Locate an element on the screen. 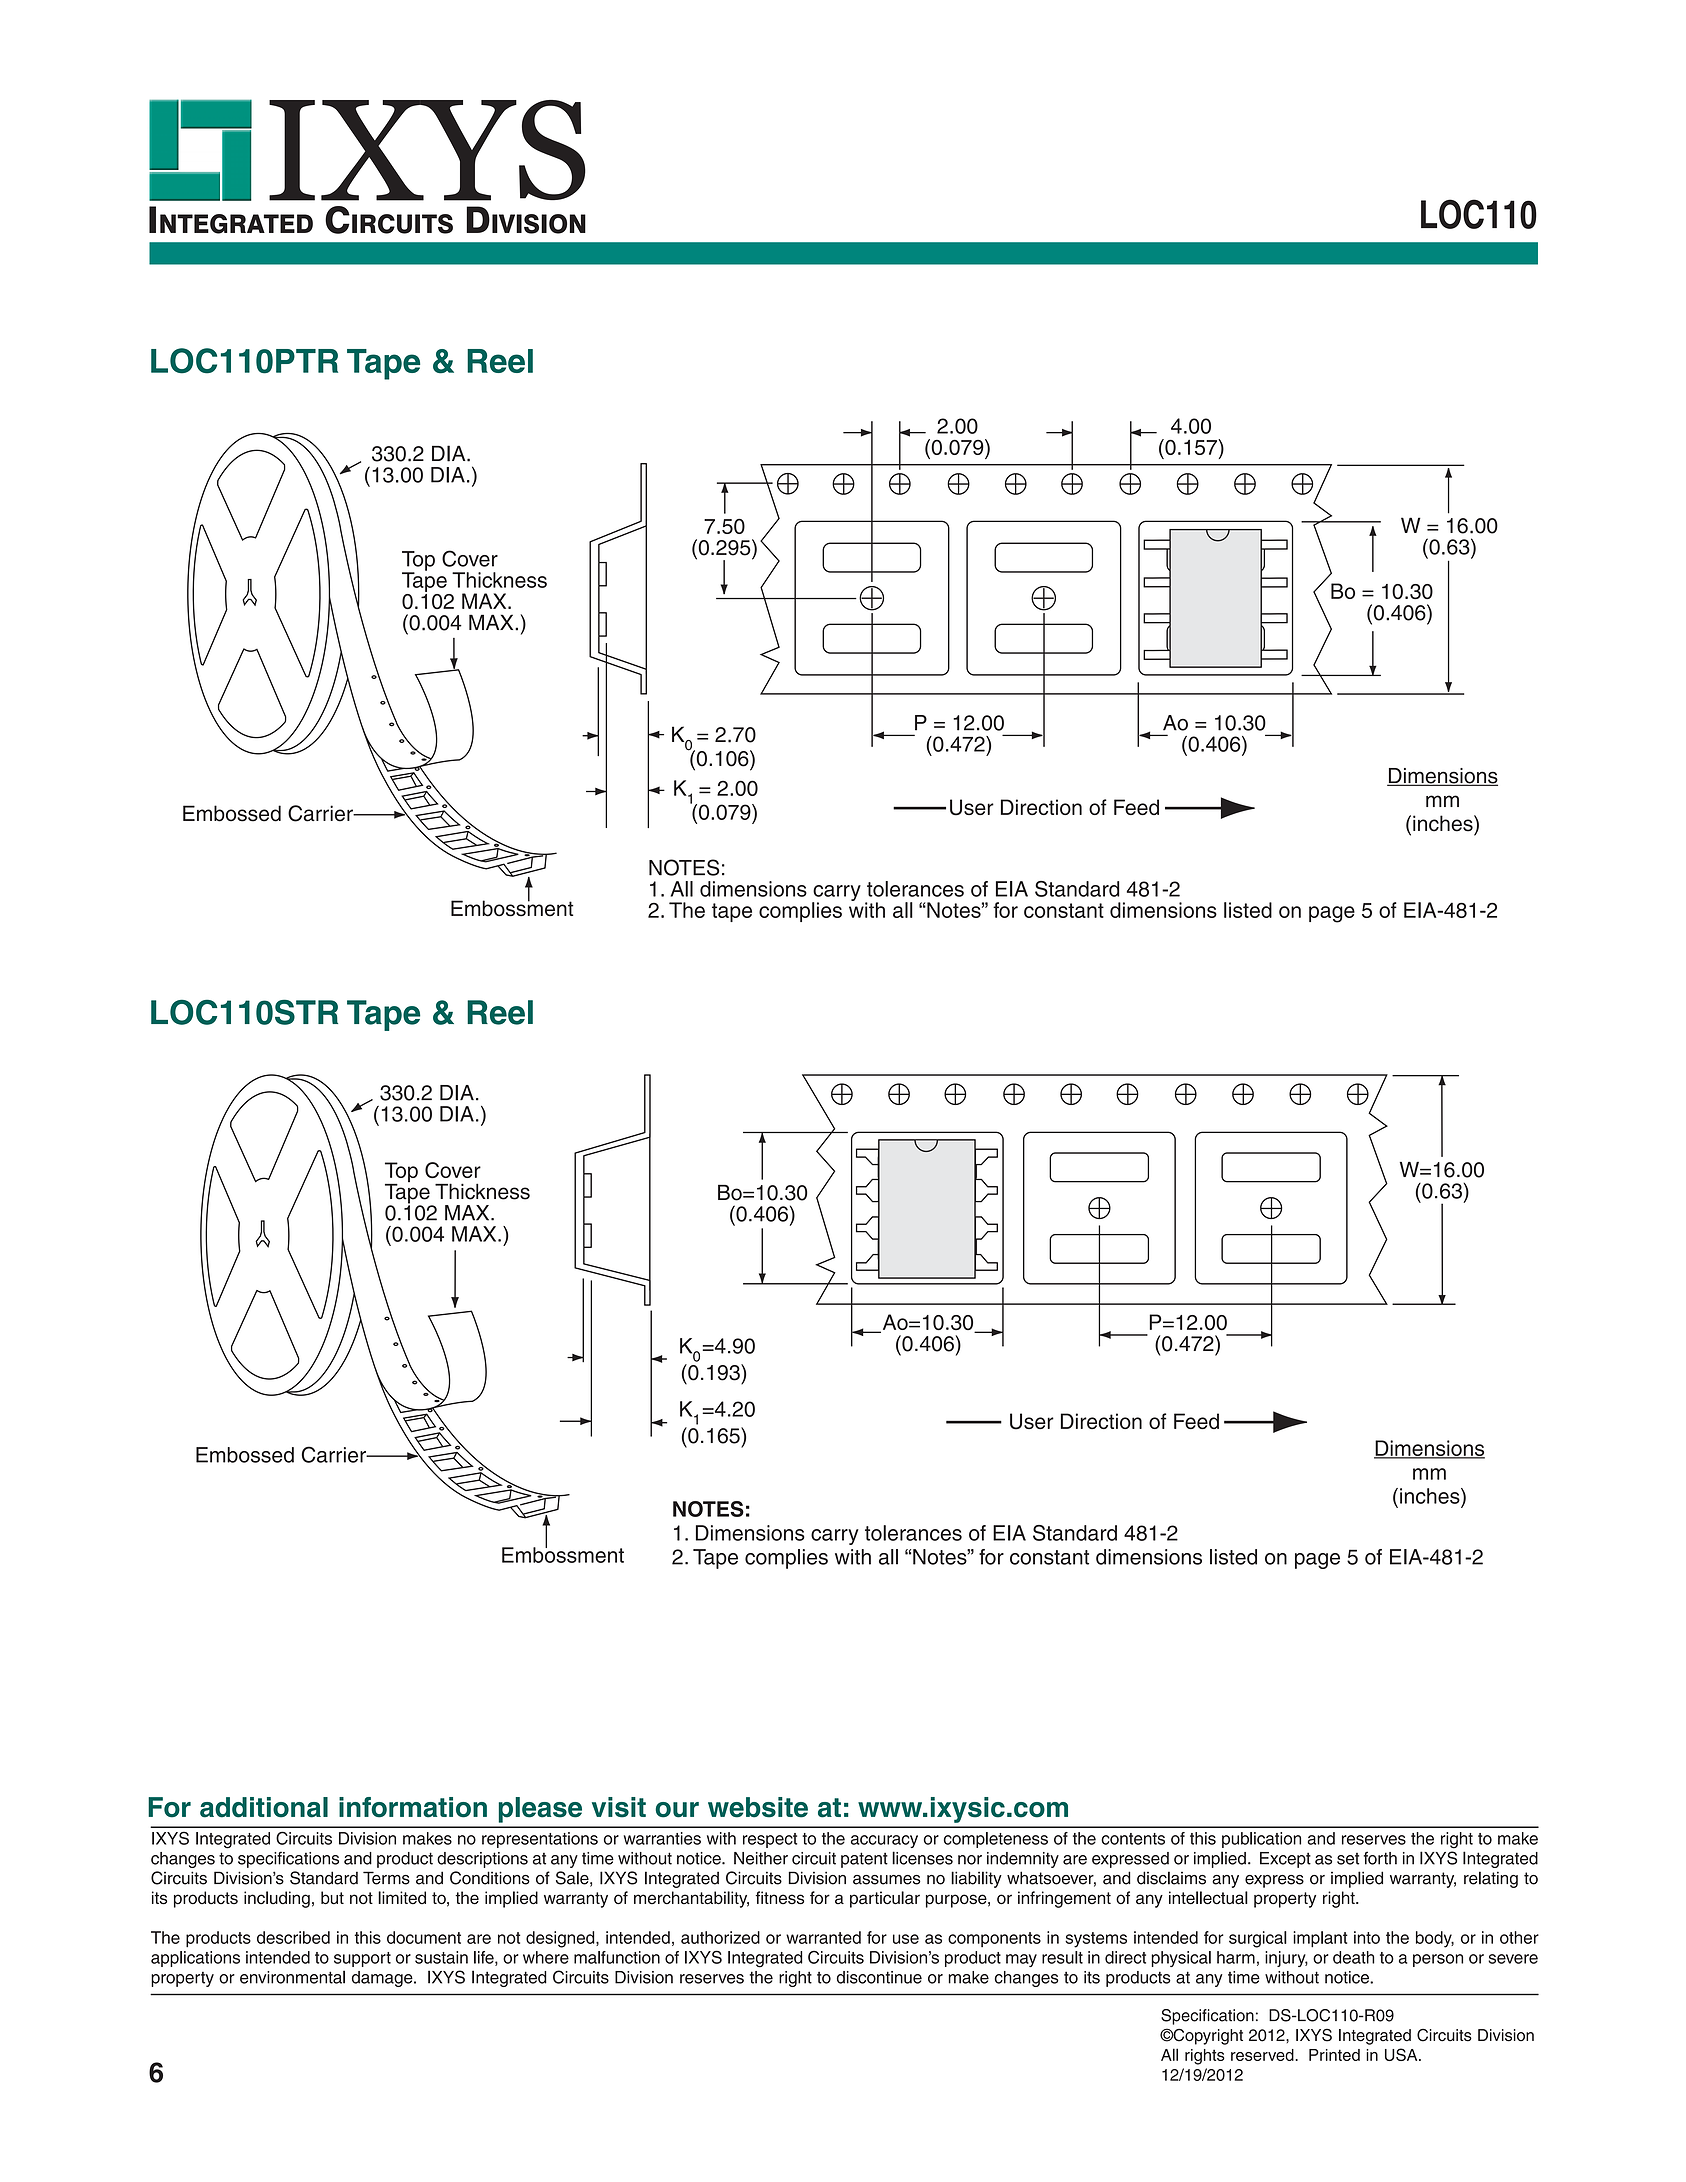 Image resolution: width=1686 pixels, height=2182 pixels. set is located at coordinates (1348, 1859).
